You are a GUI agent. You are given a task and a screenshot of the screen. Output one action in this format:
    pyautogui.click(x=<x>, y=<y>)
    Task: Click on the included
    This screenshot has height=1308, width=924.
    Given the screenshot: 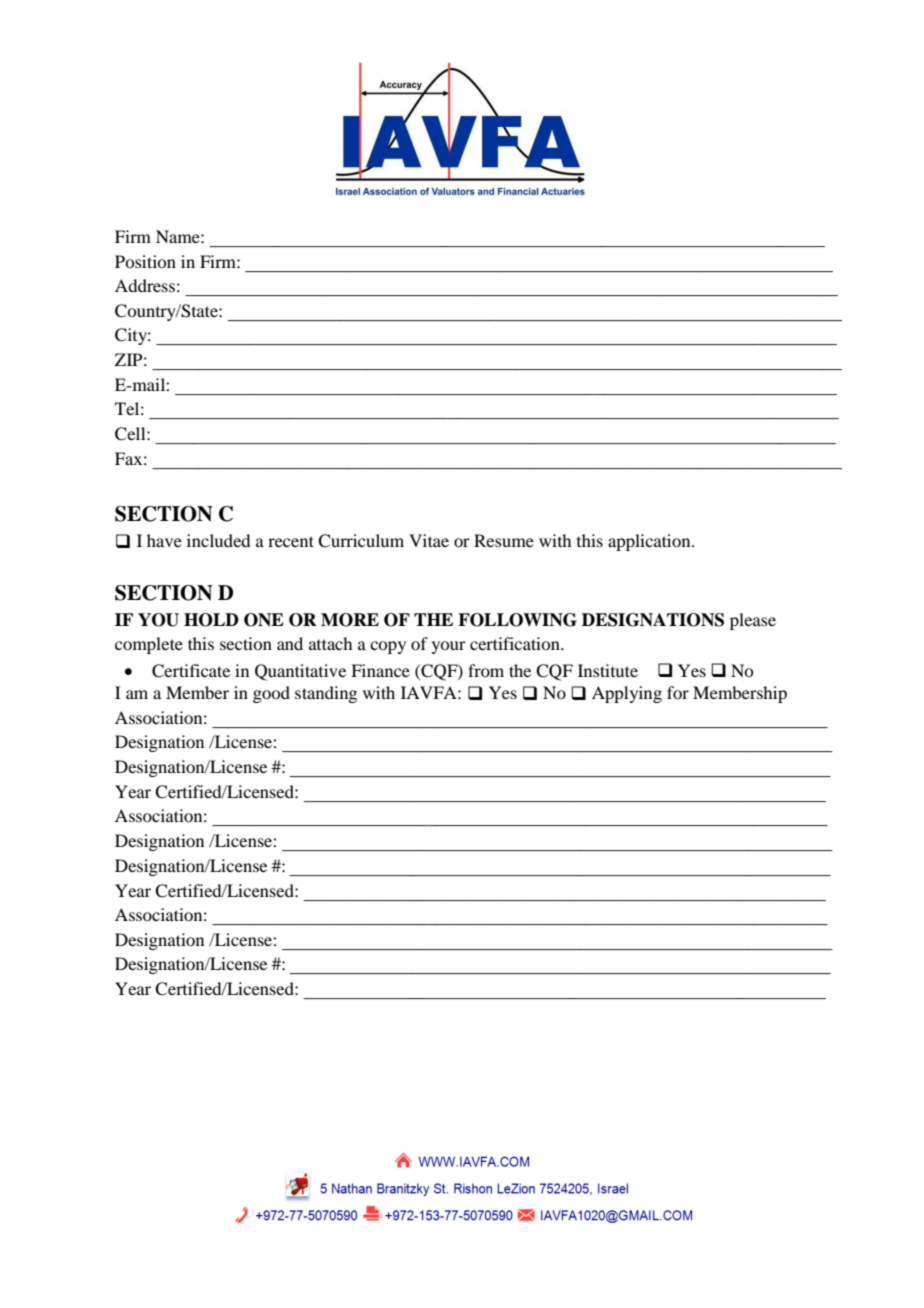 What is the action you would take?
    pyautogui.click(x=218, y=540)
